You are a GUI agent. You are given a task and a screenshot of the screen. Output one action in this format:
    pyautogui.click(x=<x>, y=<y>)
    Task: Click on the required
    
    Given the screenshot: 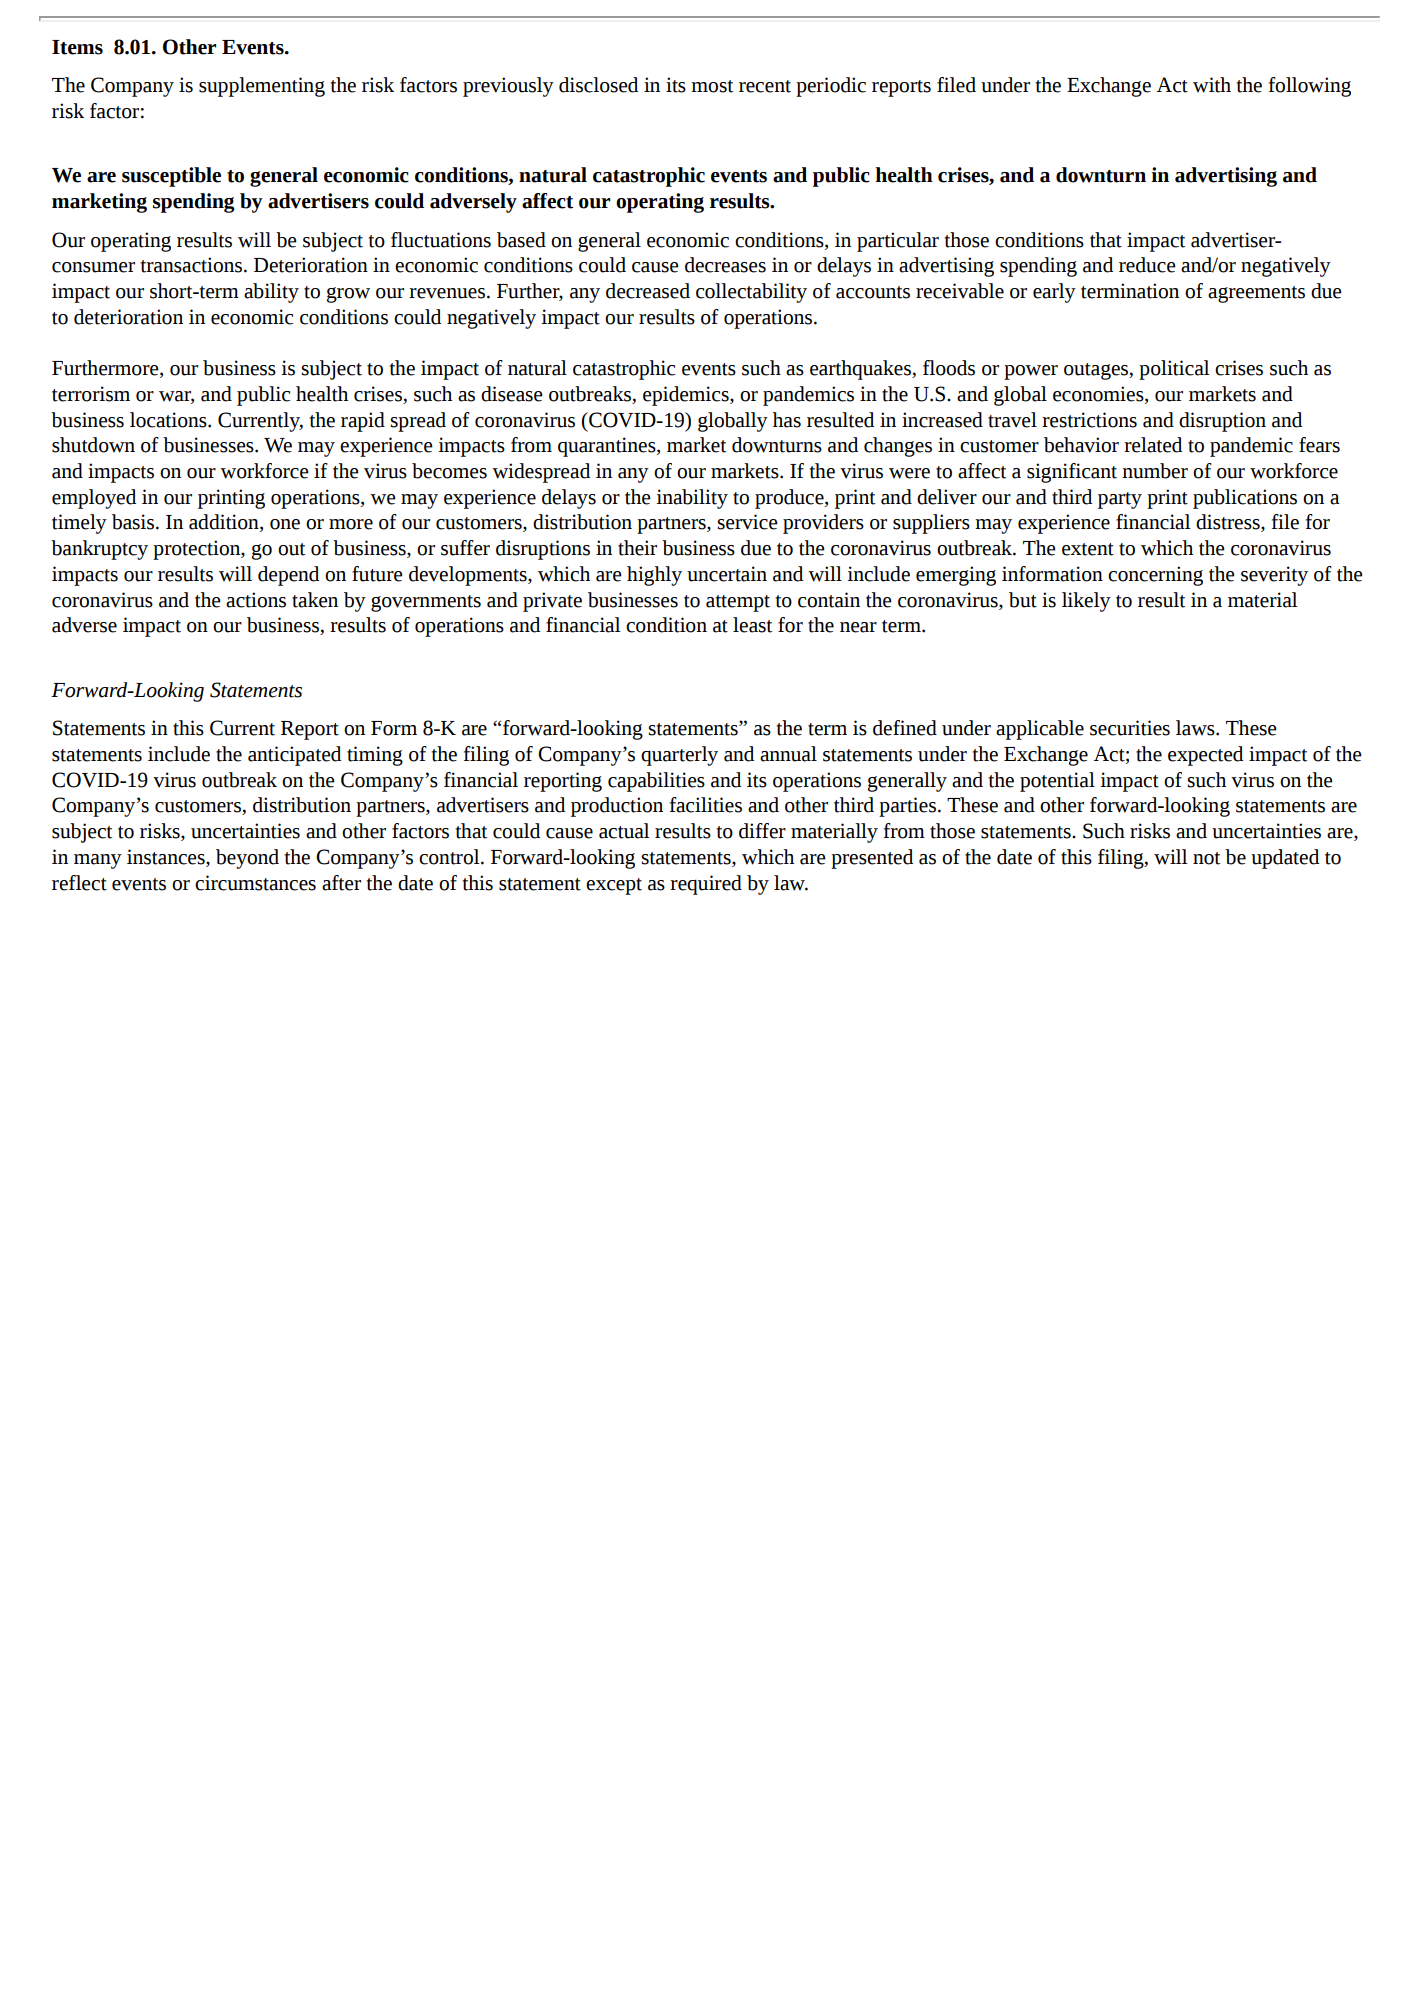 What is the action you would take?
    pyautogui.click(x=706, y=885)
